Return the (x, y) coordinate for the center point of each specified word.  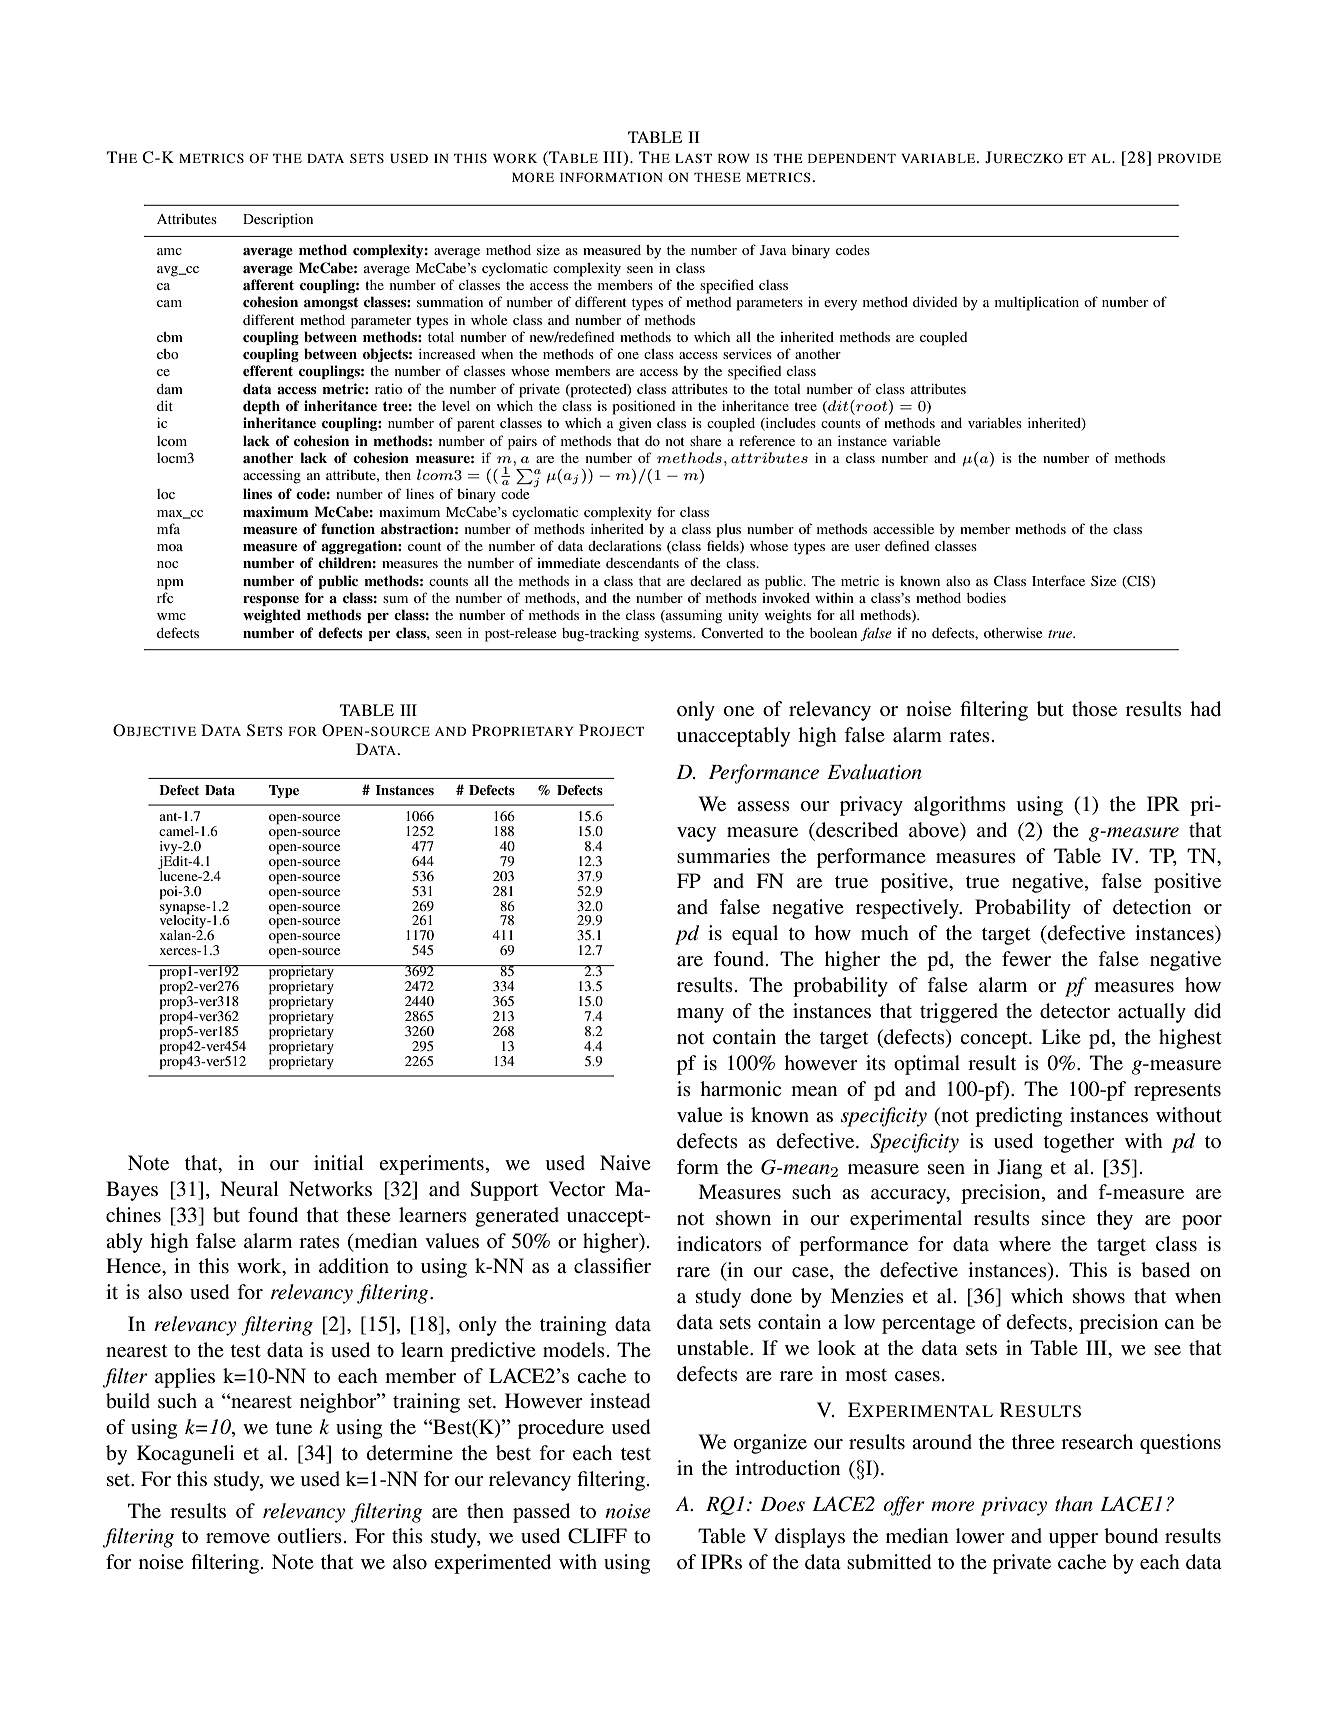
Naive (625, 1162)
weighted (272, 616)
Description (278, 221)
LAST (693, 158)
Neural (249, 1189)
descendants (642, 563)
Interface (1058, 580)
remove (238, 1538)
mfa (168, 528)
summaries (723, 856)
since (1063, 1218)
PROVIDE (1189, 158)
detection (1152, 907)
